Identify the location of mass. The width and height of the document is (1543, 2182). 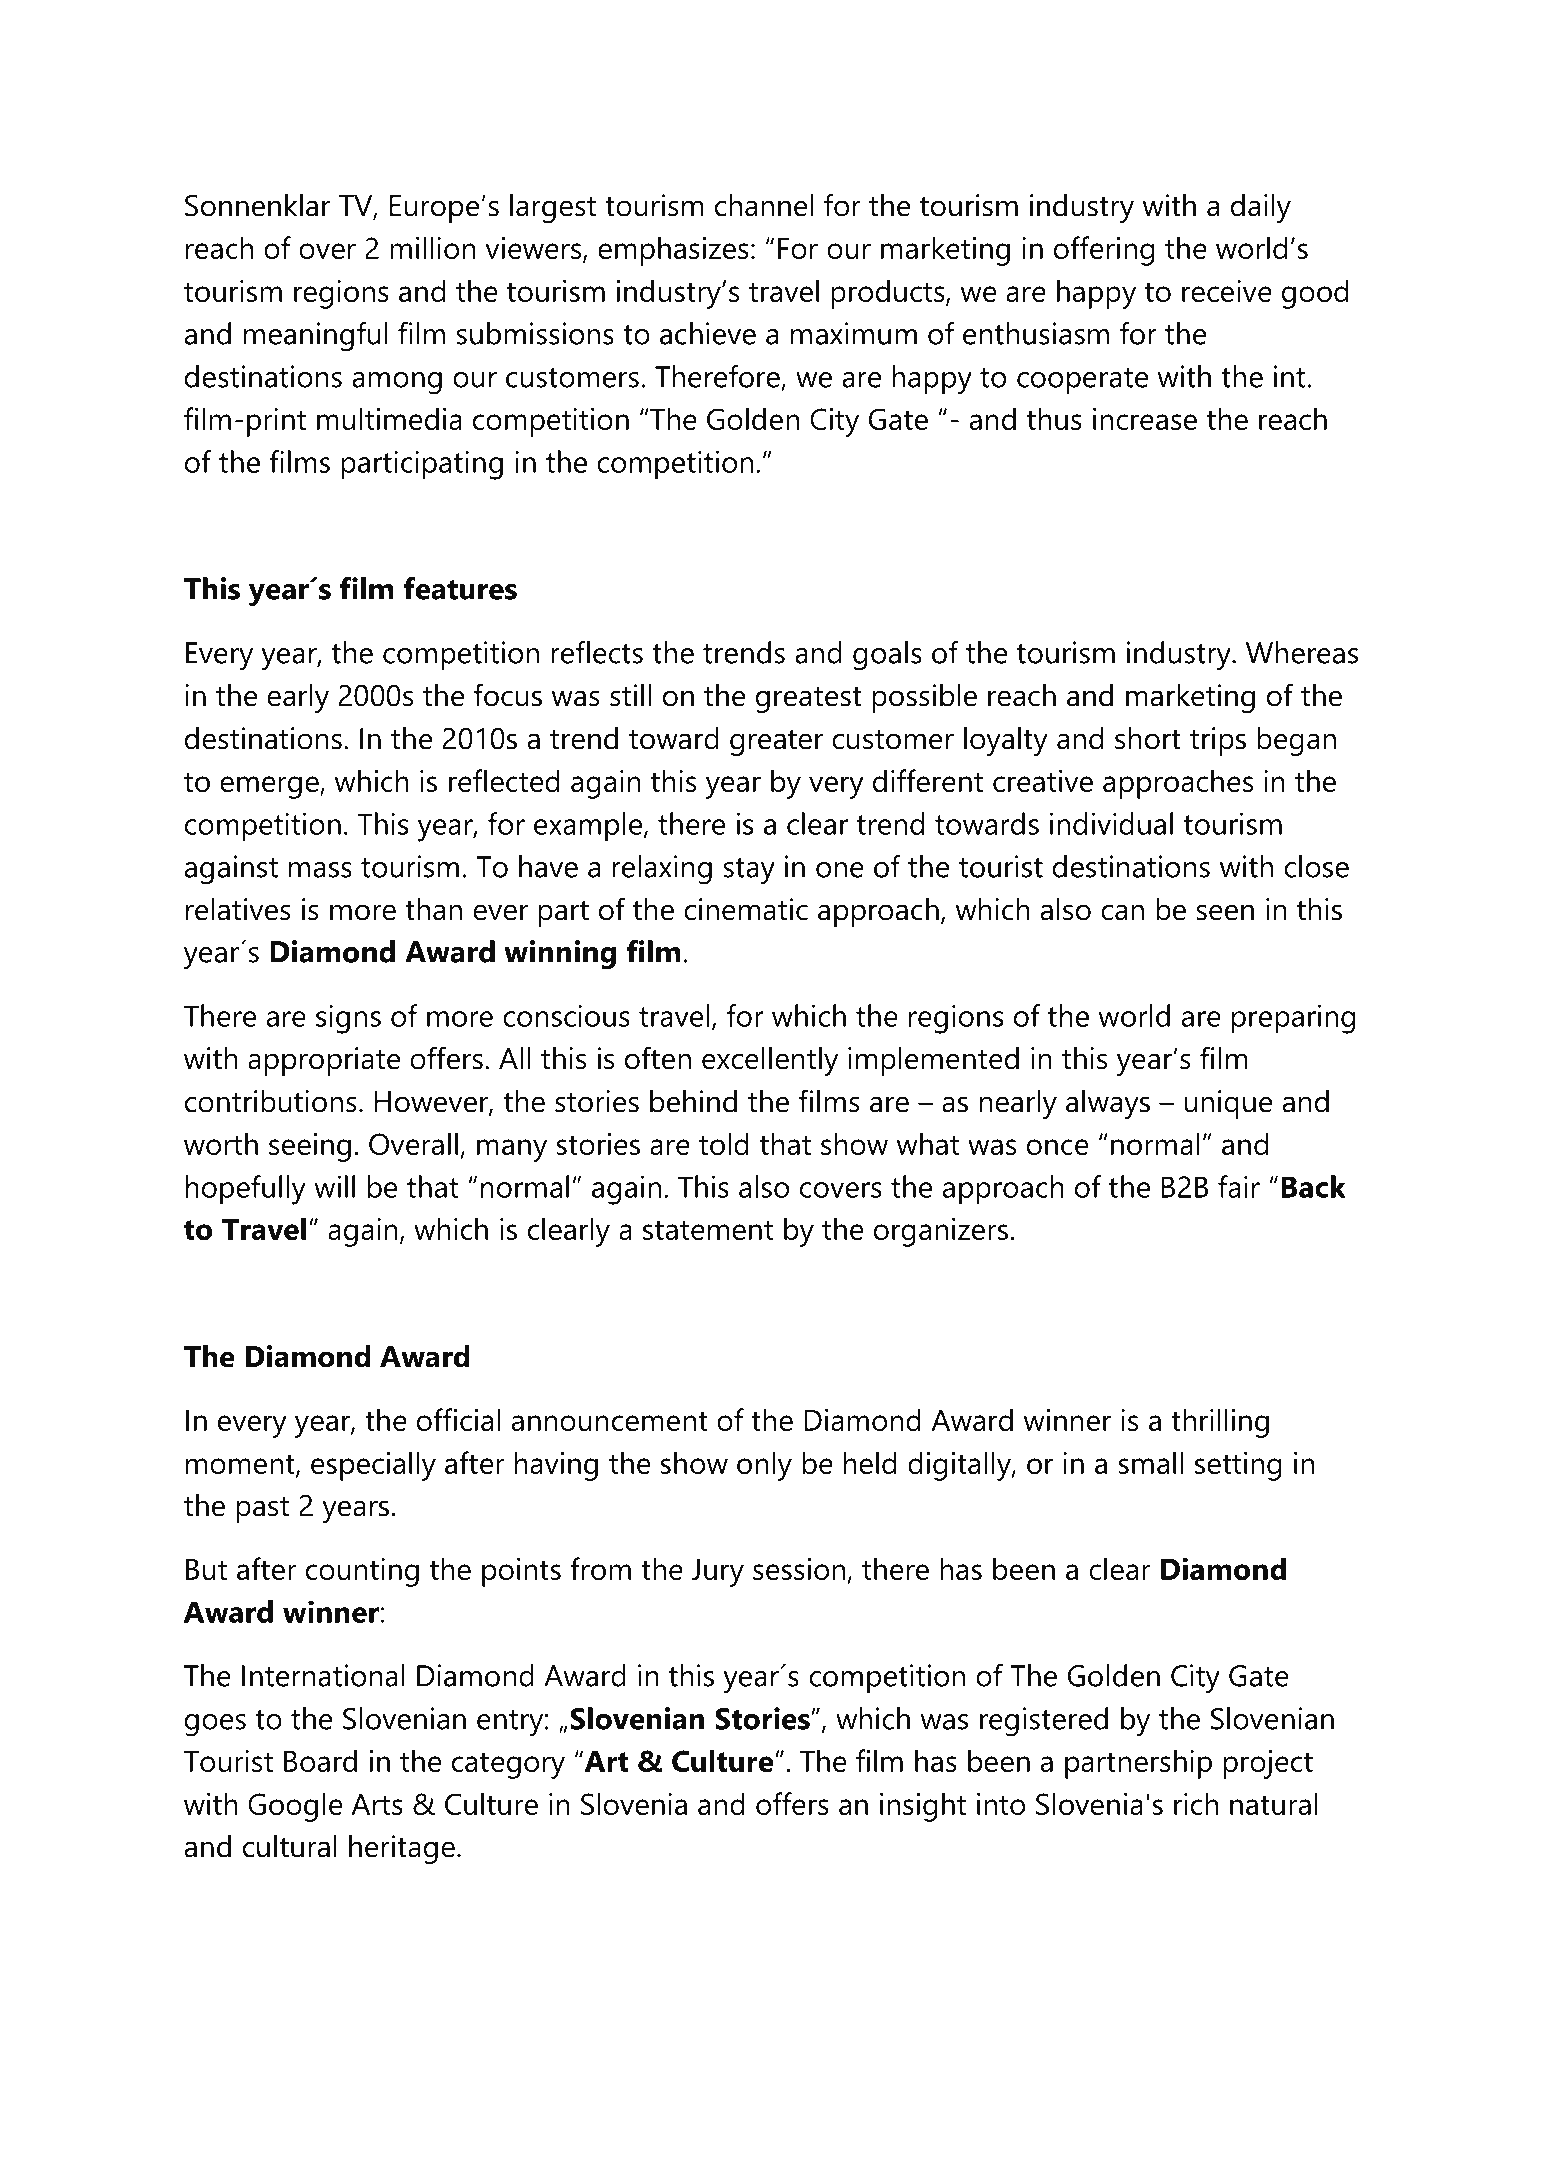
(320, 870).
